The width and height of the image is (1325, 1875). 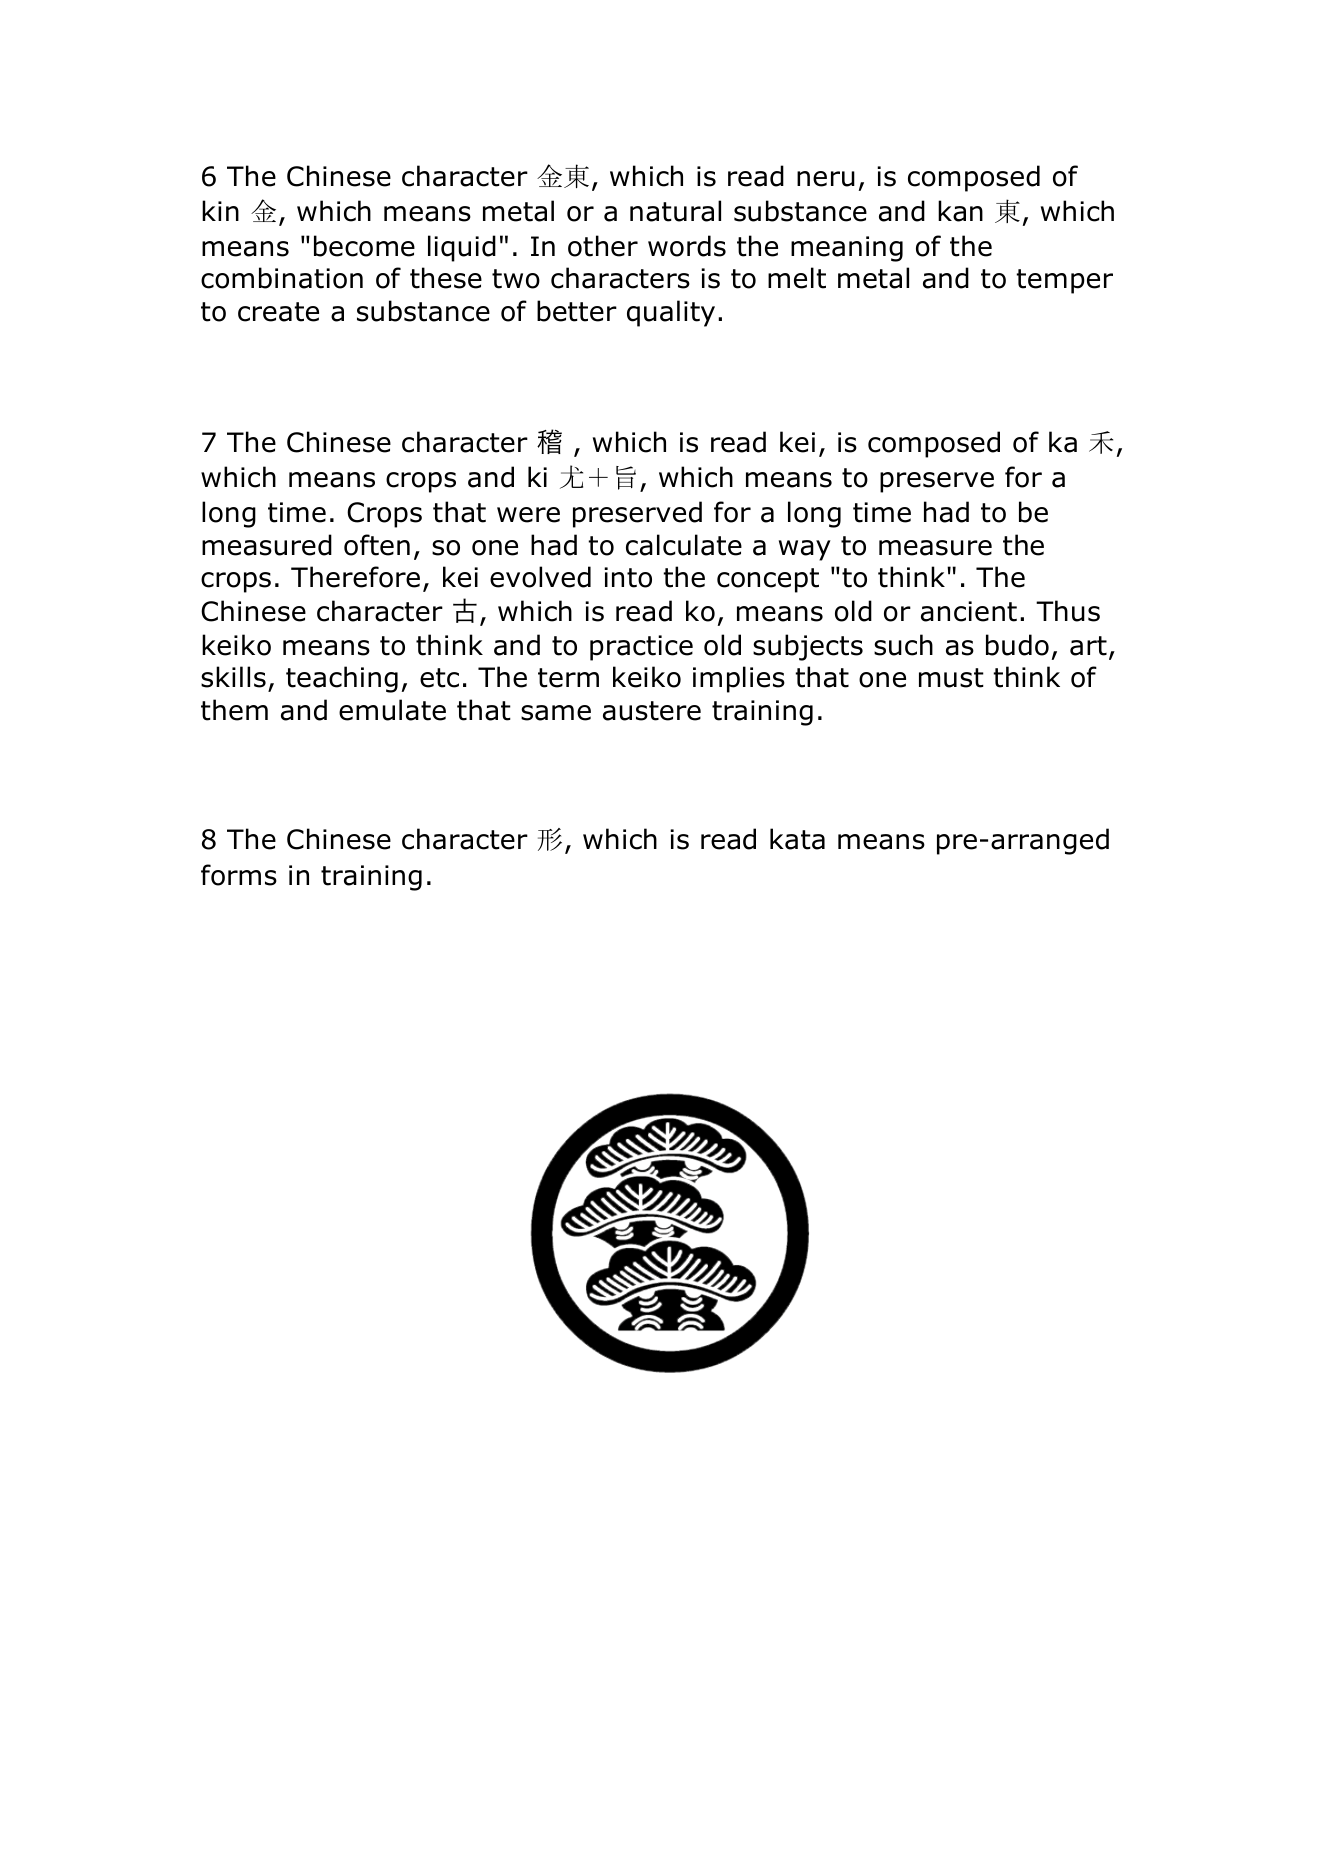 I want to click on must, so click(x=951, y=678).
